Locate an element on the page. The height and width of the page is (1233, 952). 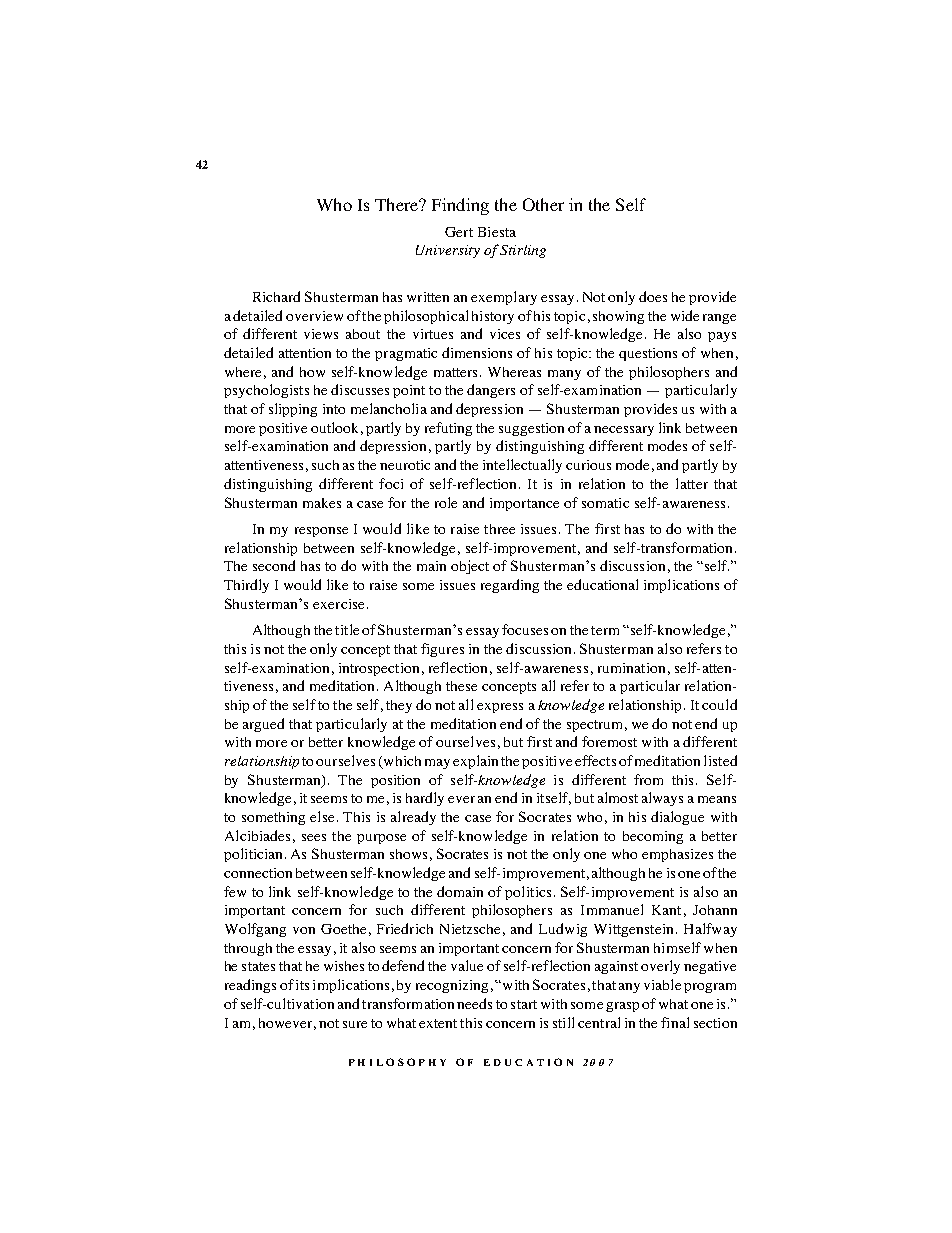
Richard is located at coordinates (276, 296).
